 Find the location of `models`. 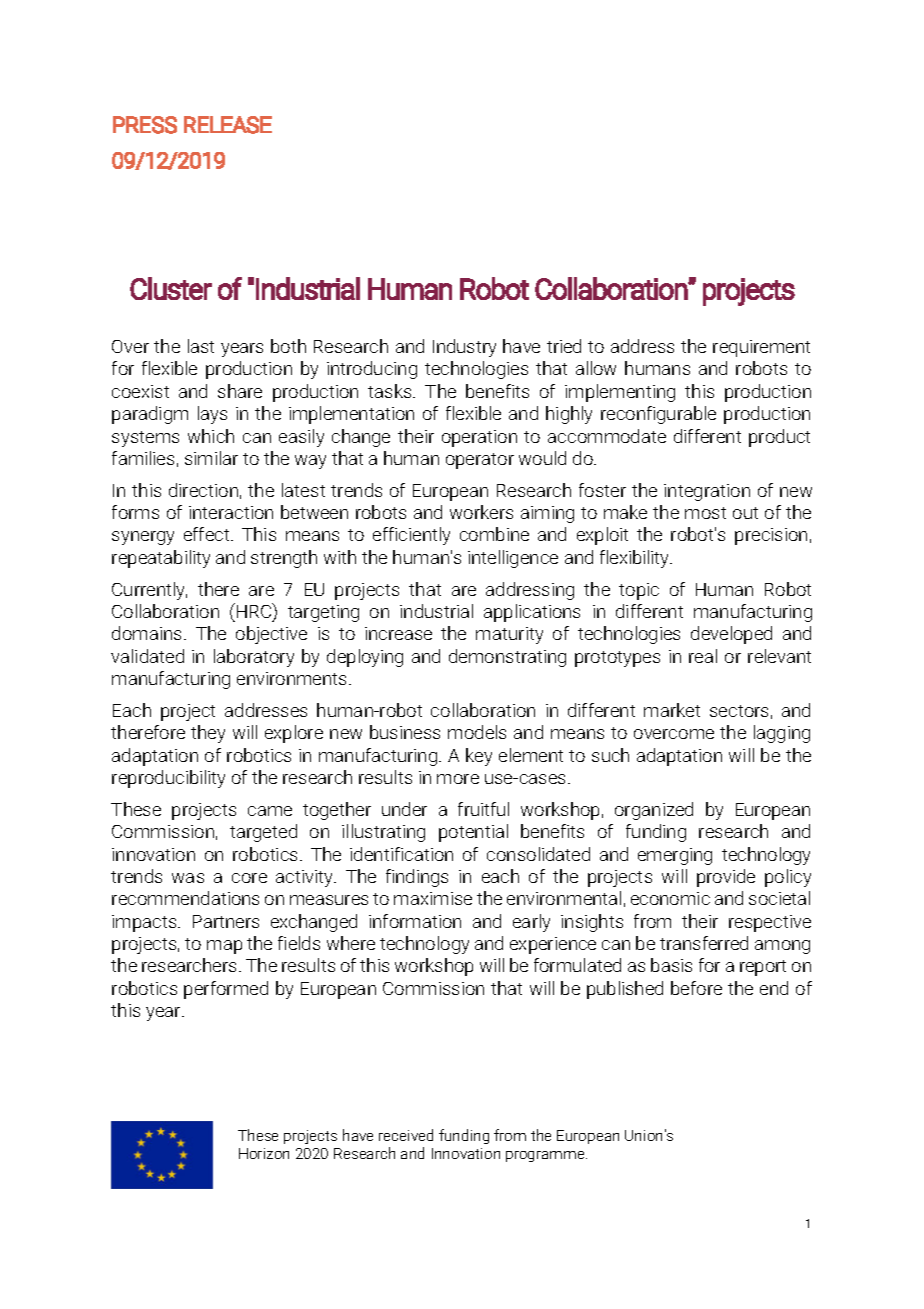

models is located at coordinates (477, 732).
